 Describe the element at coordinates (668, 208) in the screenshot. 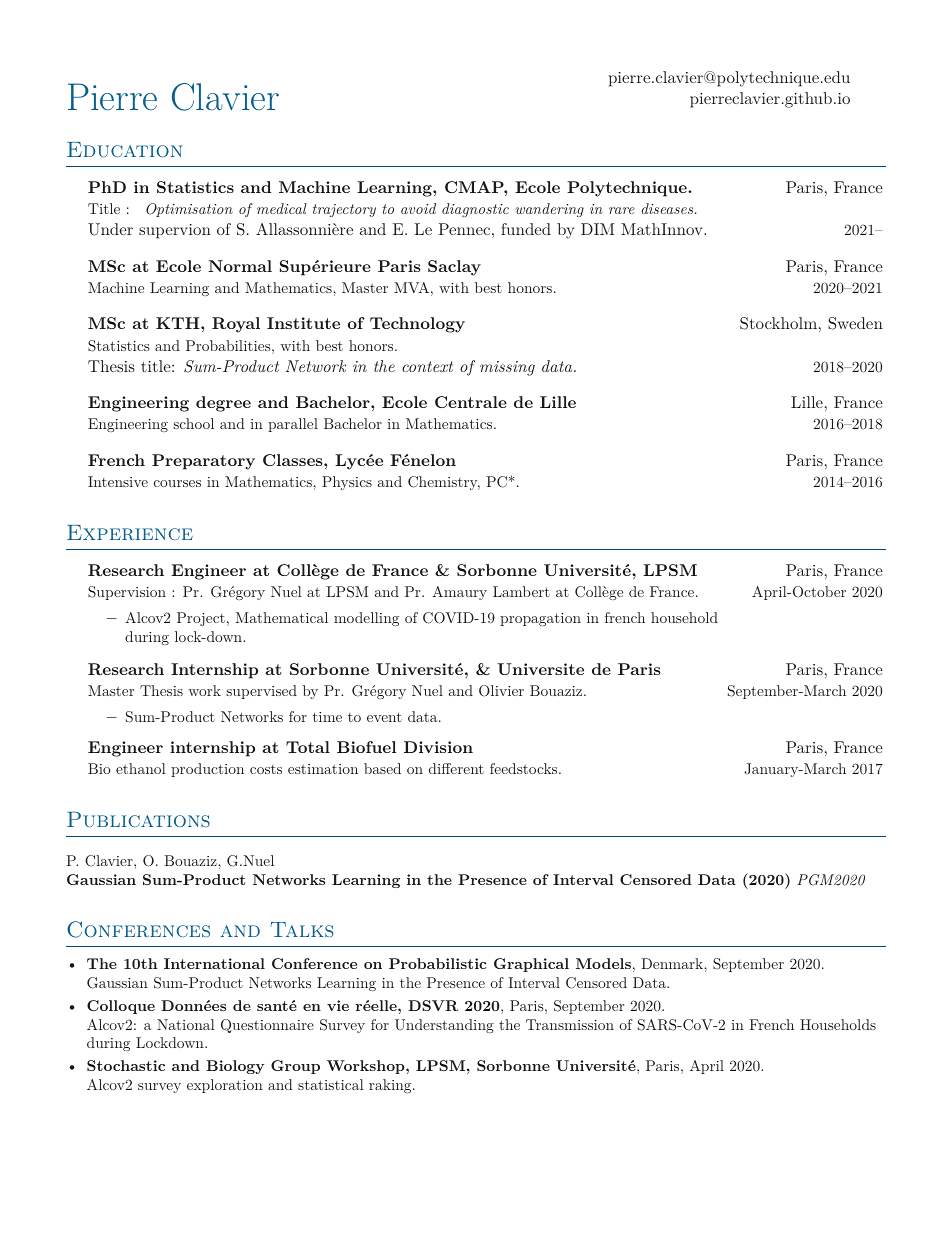

I see `diseases` at that location.
